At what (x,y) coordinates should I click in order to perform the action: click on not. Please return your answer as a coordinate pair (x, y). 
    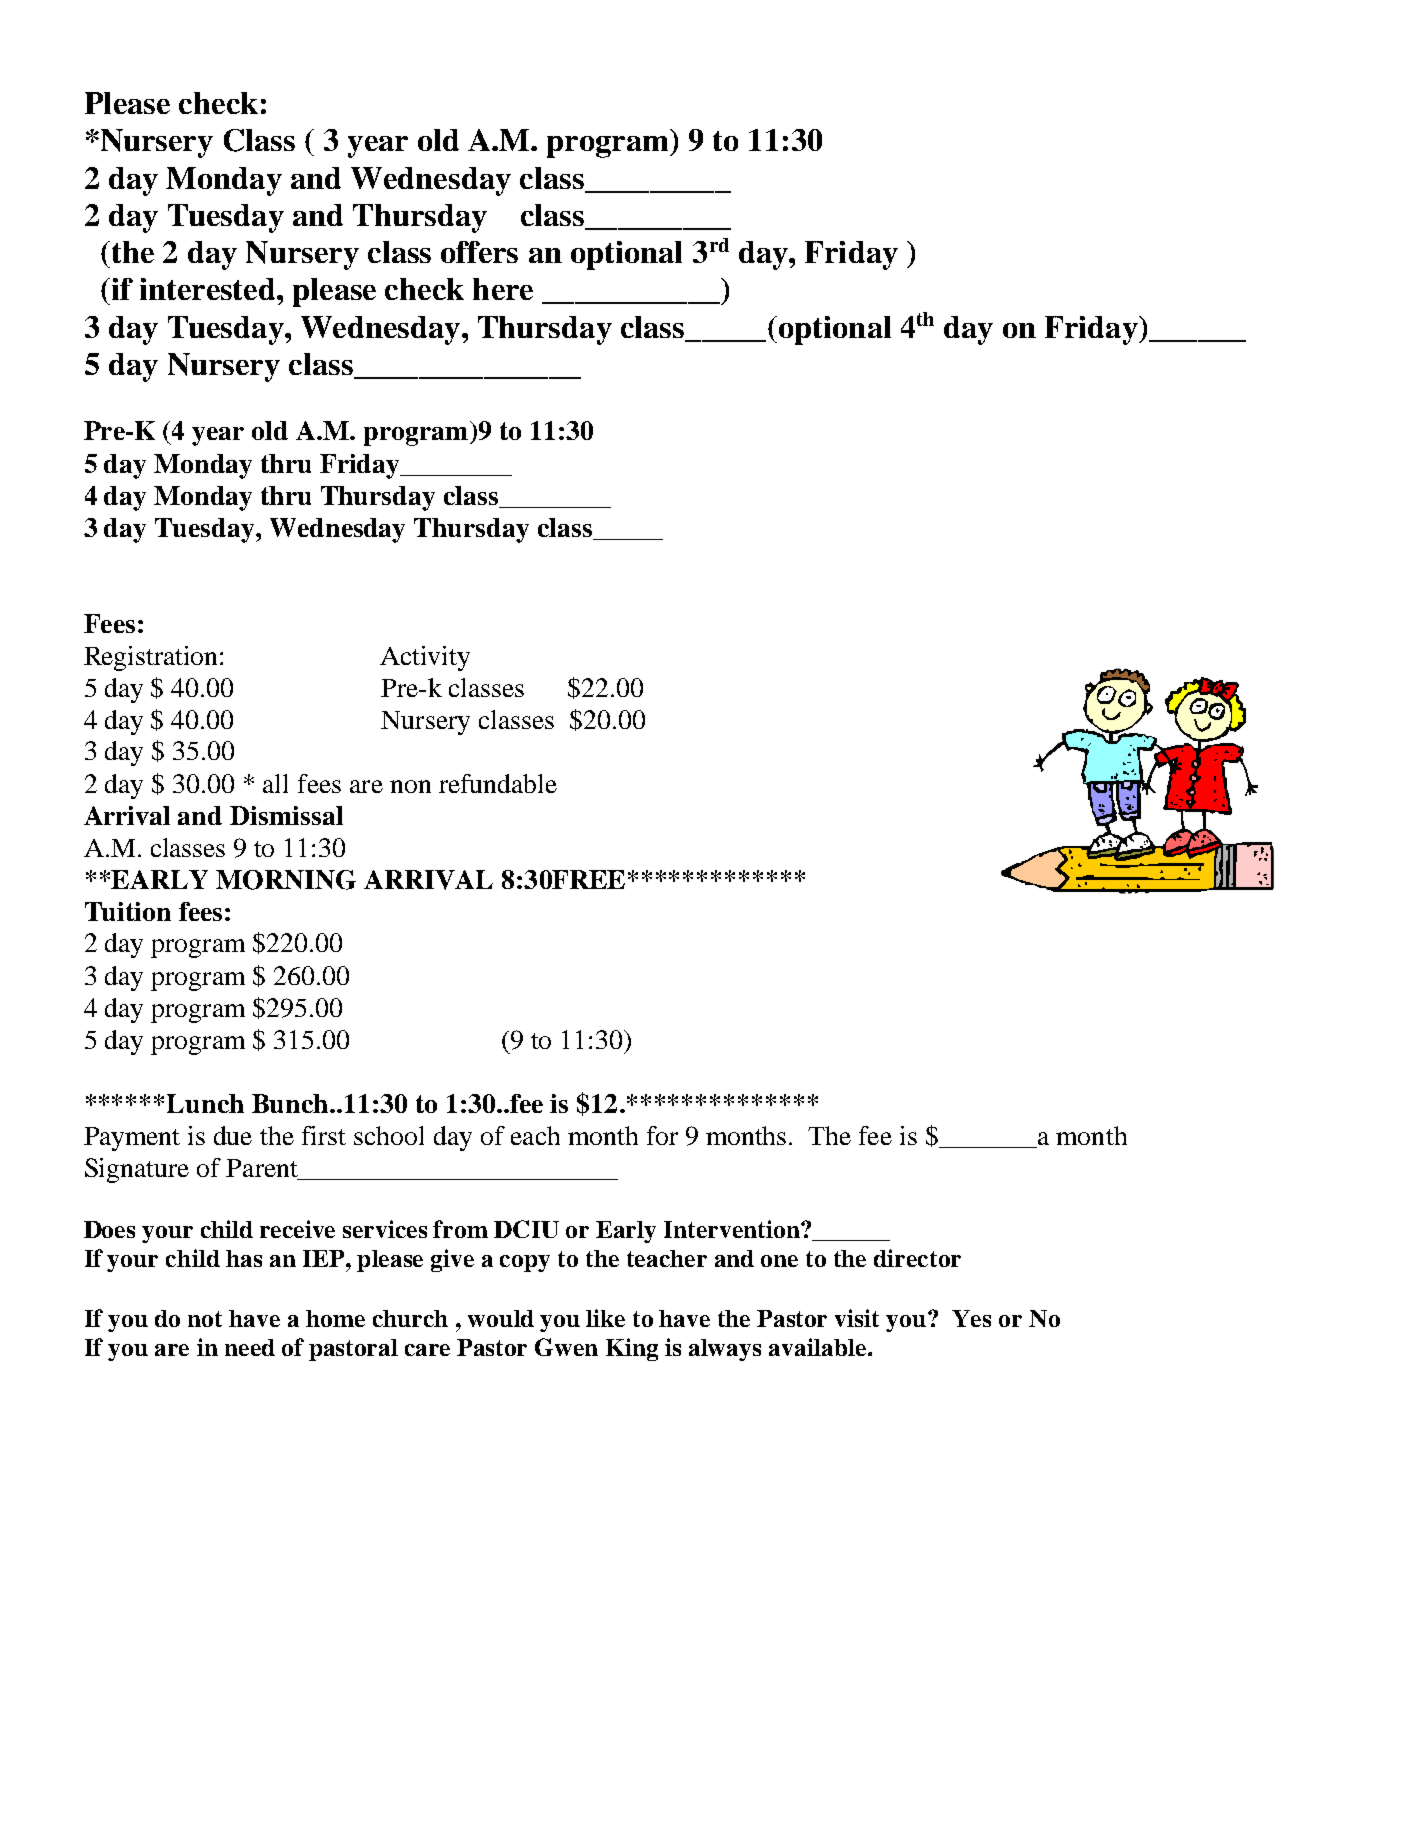
    Looking at the image, I should click on (205, 1319).
